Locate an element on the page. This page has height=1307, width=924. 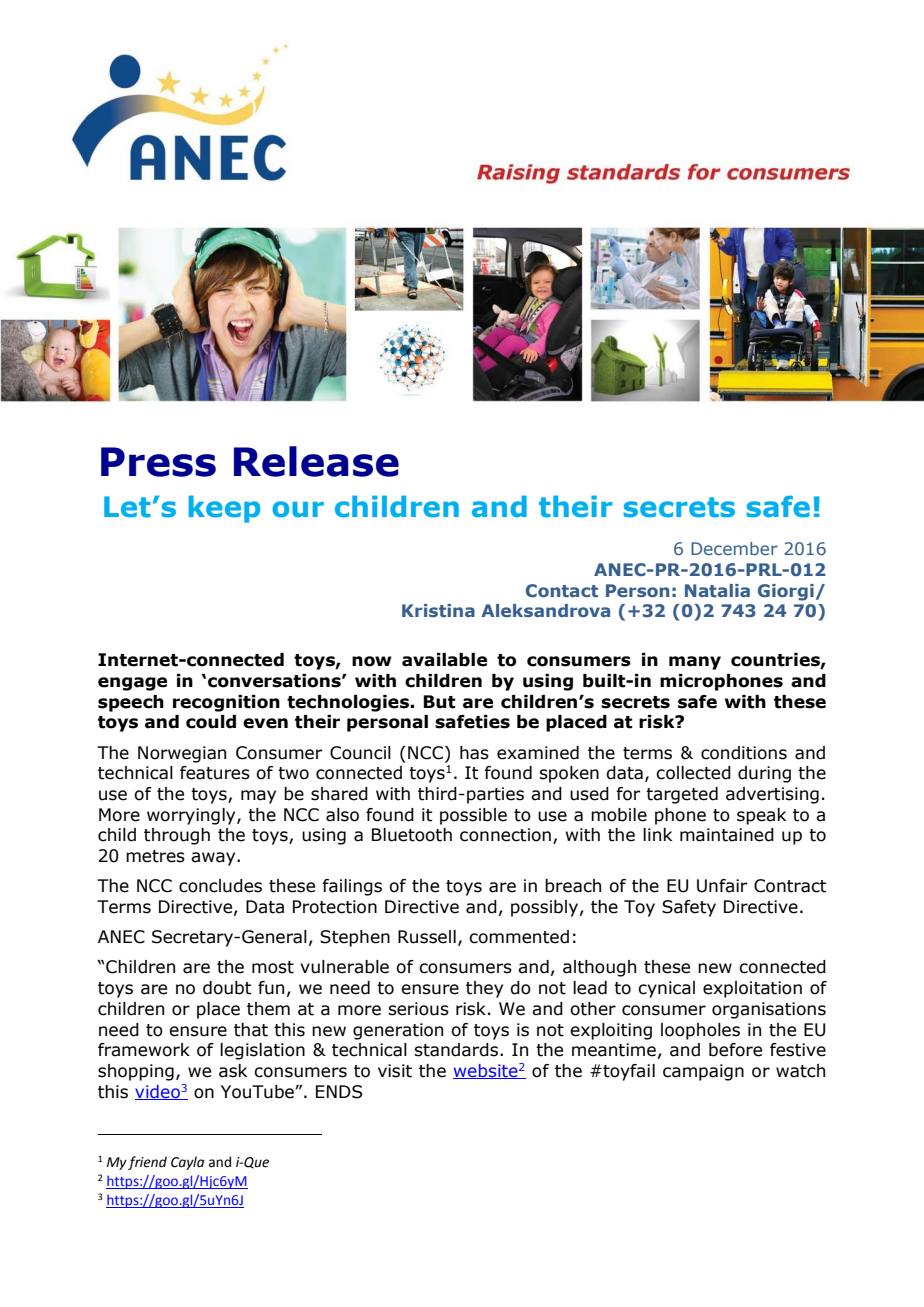
visit is located at coordinates (395, 1071).
